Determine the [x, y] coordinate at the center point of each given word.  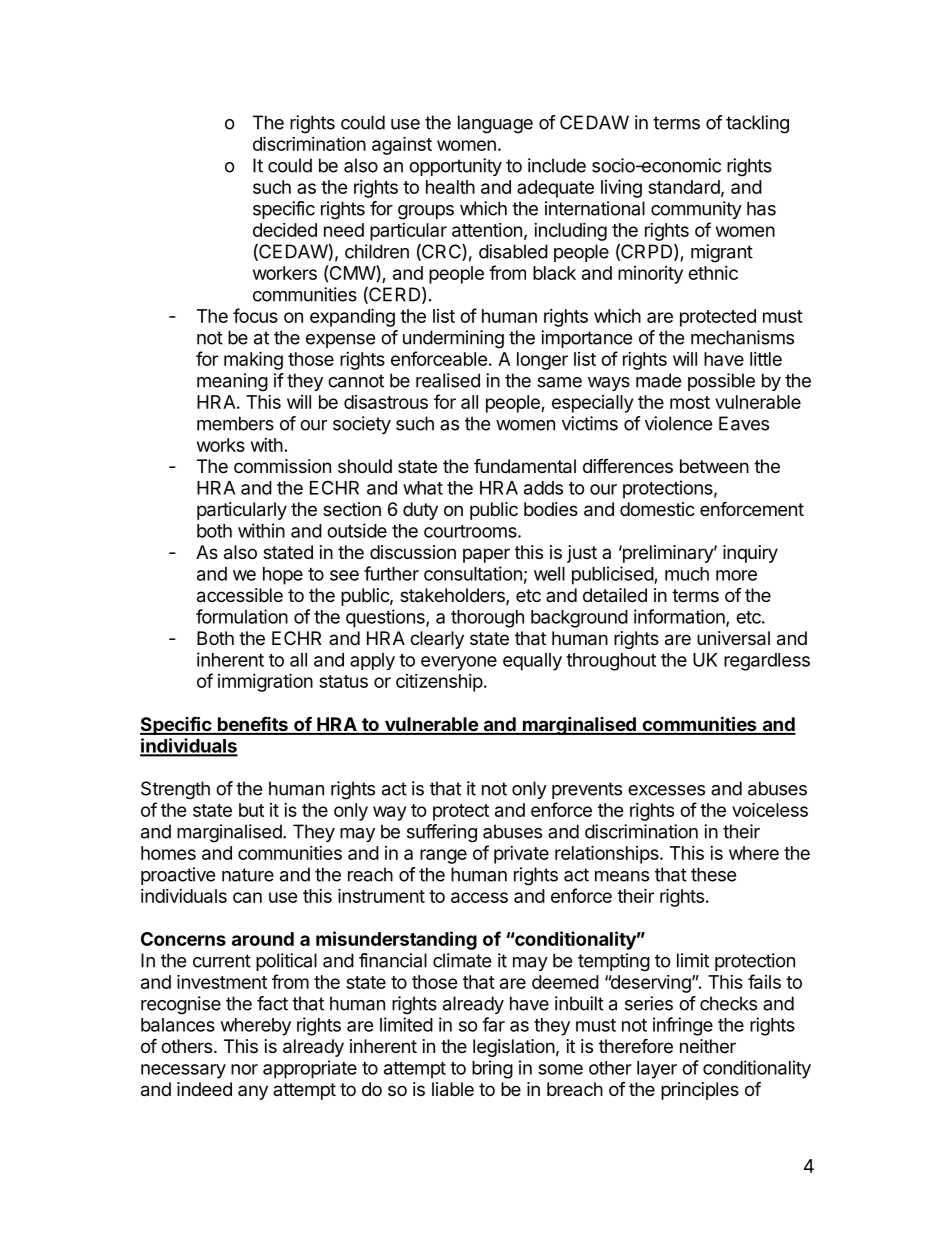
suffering [442, 833]
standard [684, 187]
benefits [252, 725]
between [714, 466]
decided [285, 230]
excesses [666, 790]
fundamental [525, 466]
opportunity [455, 167]
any [253, 1092]
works [221, 445]
